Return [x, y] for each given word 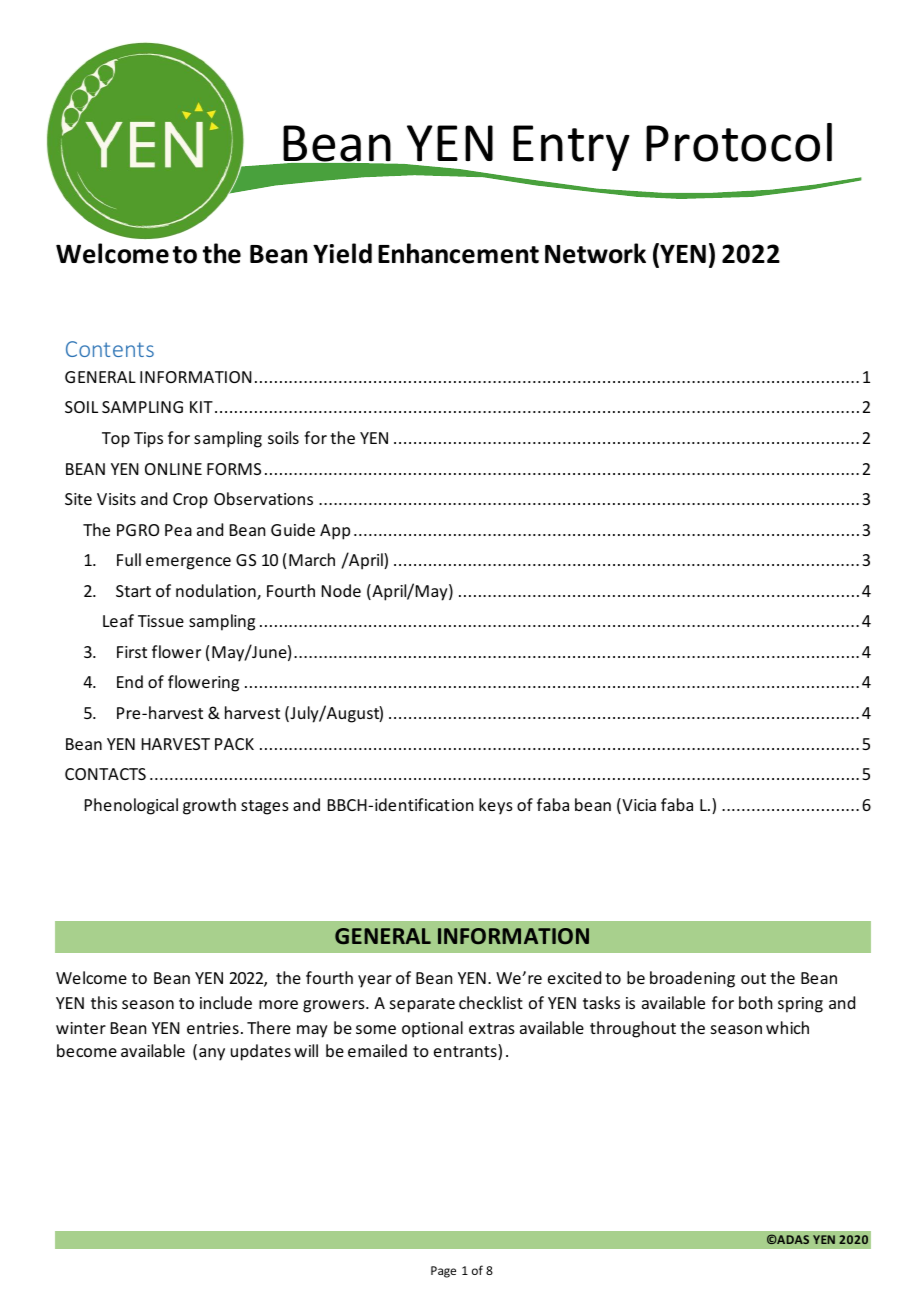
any [212, 1054]
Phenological [131, 806]
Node [341, 590]
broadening [692, 979]
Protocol [739, 142]
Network [595, 253]
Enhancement [458, 253]
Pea [178, 530]
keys [496, 806]
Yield [342, 253]
